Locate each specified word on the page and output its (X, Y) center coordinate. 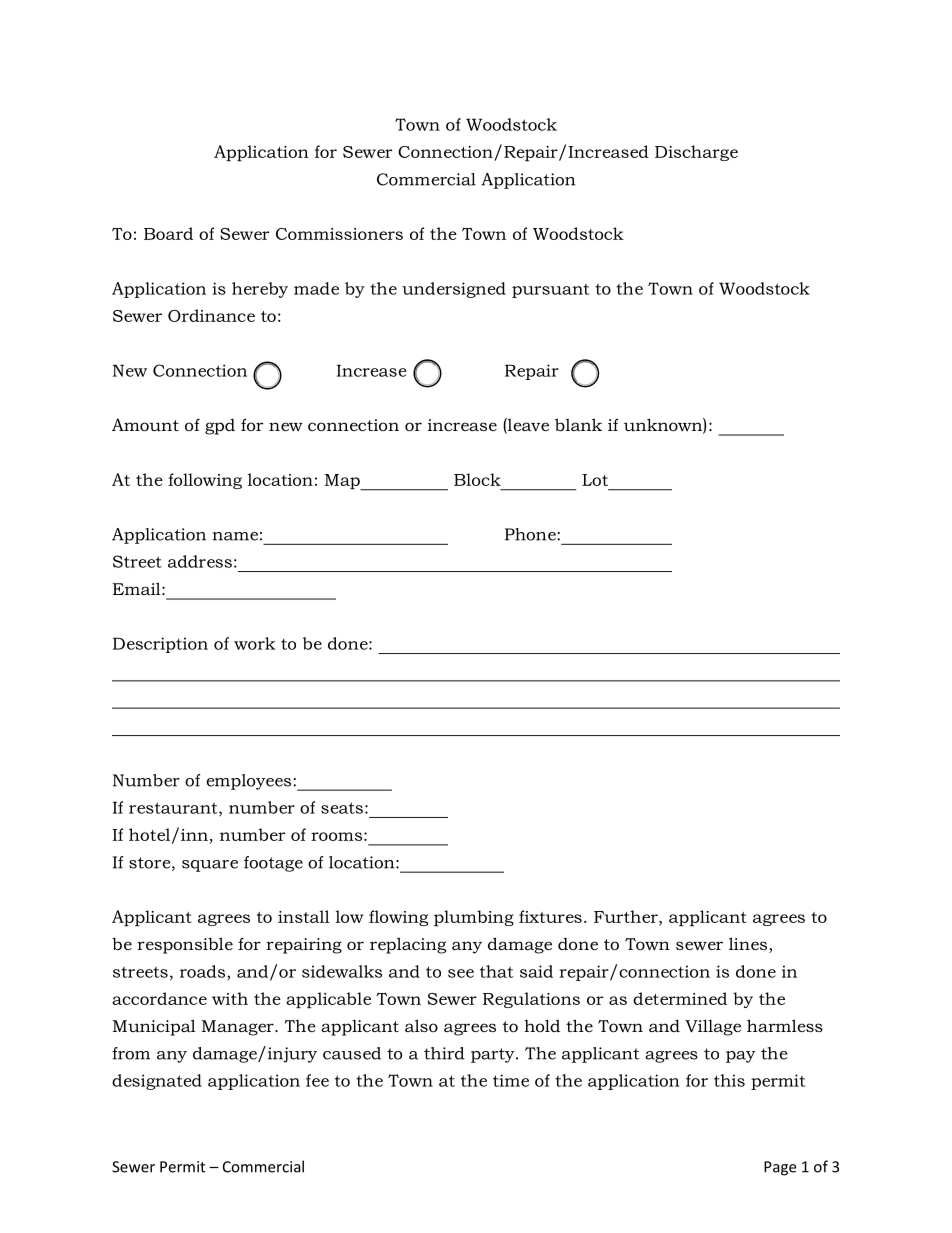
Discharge (696, 153)
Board (168, 233)
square (210, 866)
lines (749, 945)
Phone (531, 534)
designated (157, 1082)
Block (477, 479)
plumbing (474, 918)
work (255, 643)
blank (578, 424)
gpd (220, 427)
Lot (595, 480)
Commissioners (339, 234)
